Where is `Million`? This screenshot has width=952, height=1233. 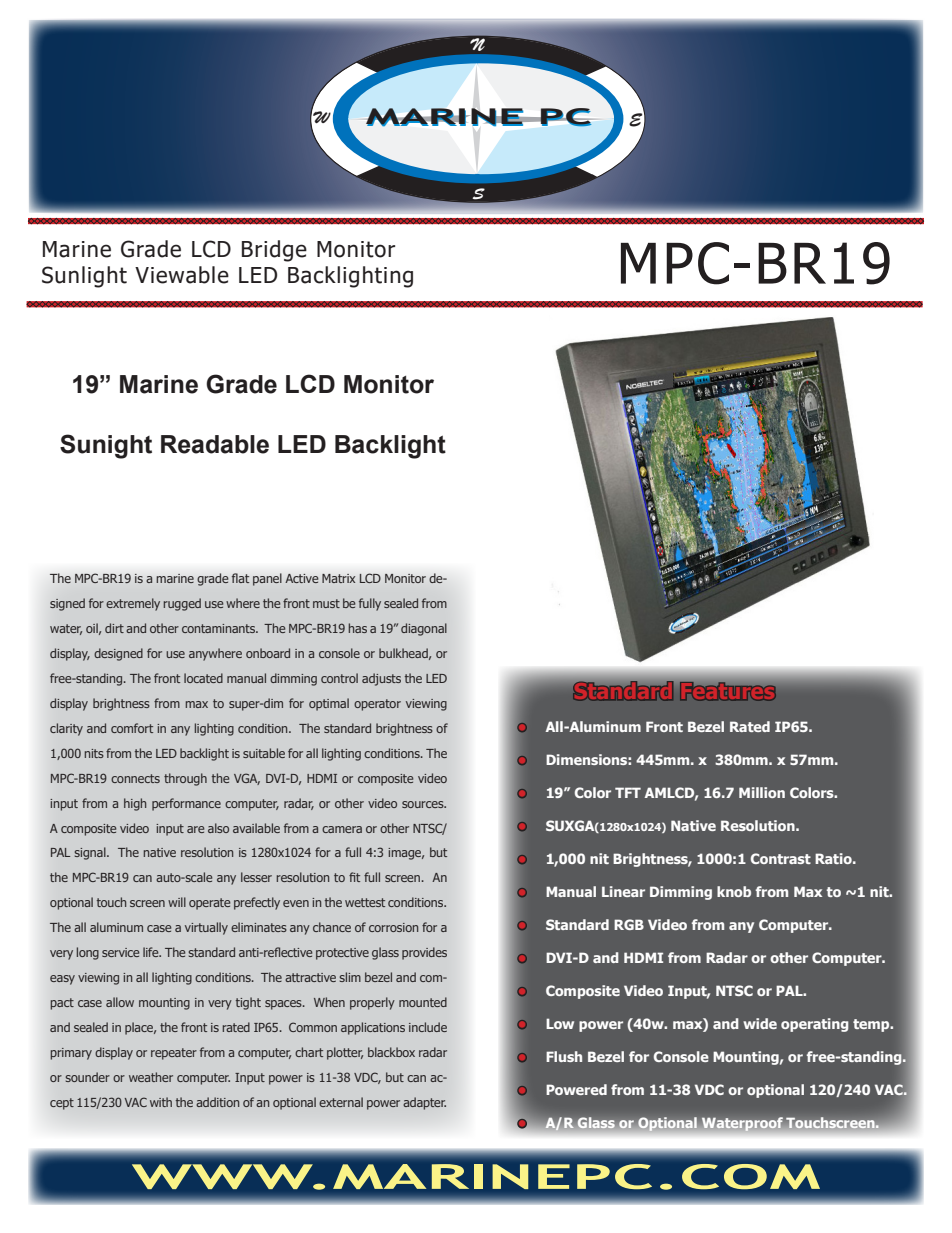 Million is located at coordinates (762, 792).
